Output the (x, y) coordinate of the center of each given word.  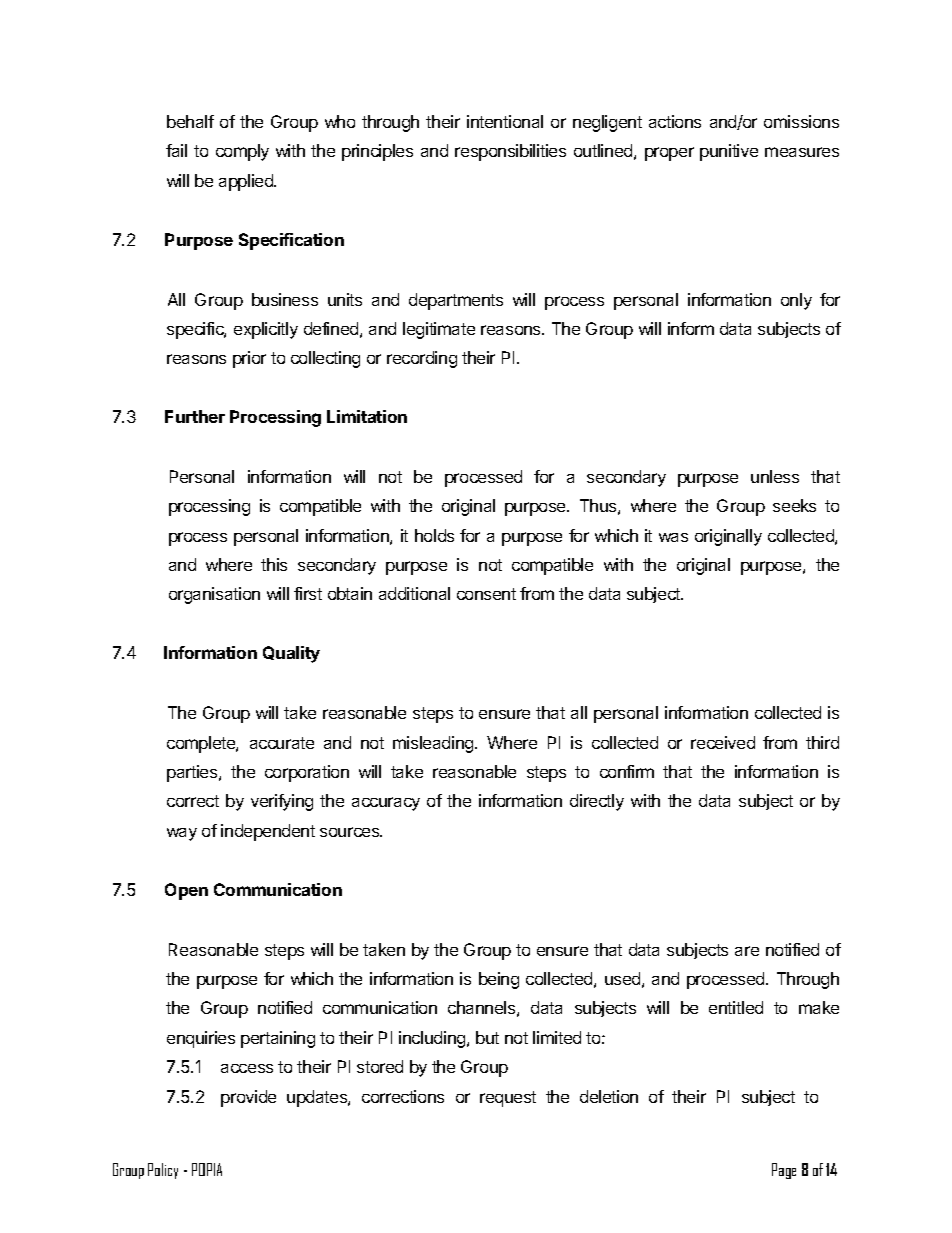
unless (775, 476)
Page (784, 1171)
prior (249, 359)
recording (422, 359)
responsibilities (510, 152)
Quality (291, 654)
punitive (729, 152)
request (508, 1099)
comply (242, 152)
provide (248, 1098)
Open (186, 891)
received (723, 742)
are (747, 951)
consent (486, 594)
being (499, 980)
